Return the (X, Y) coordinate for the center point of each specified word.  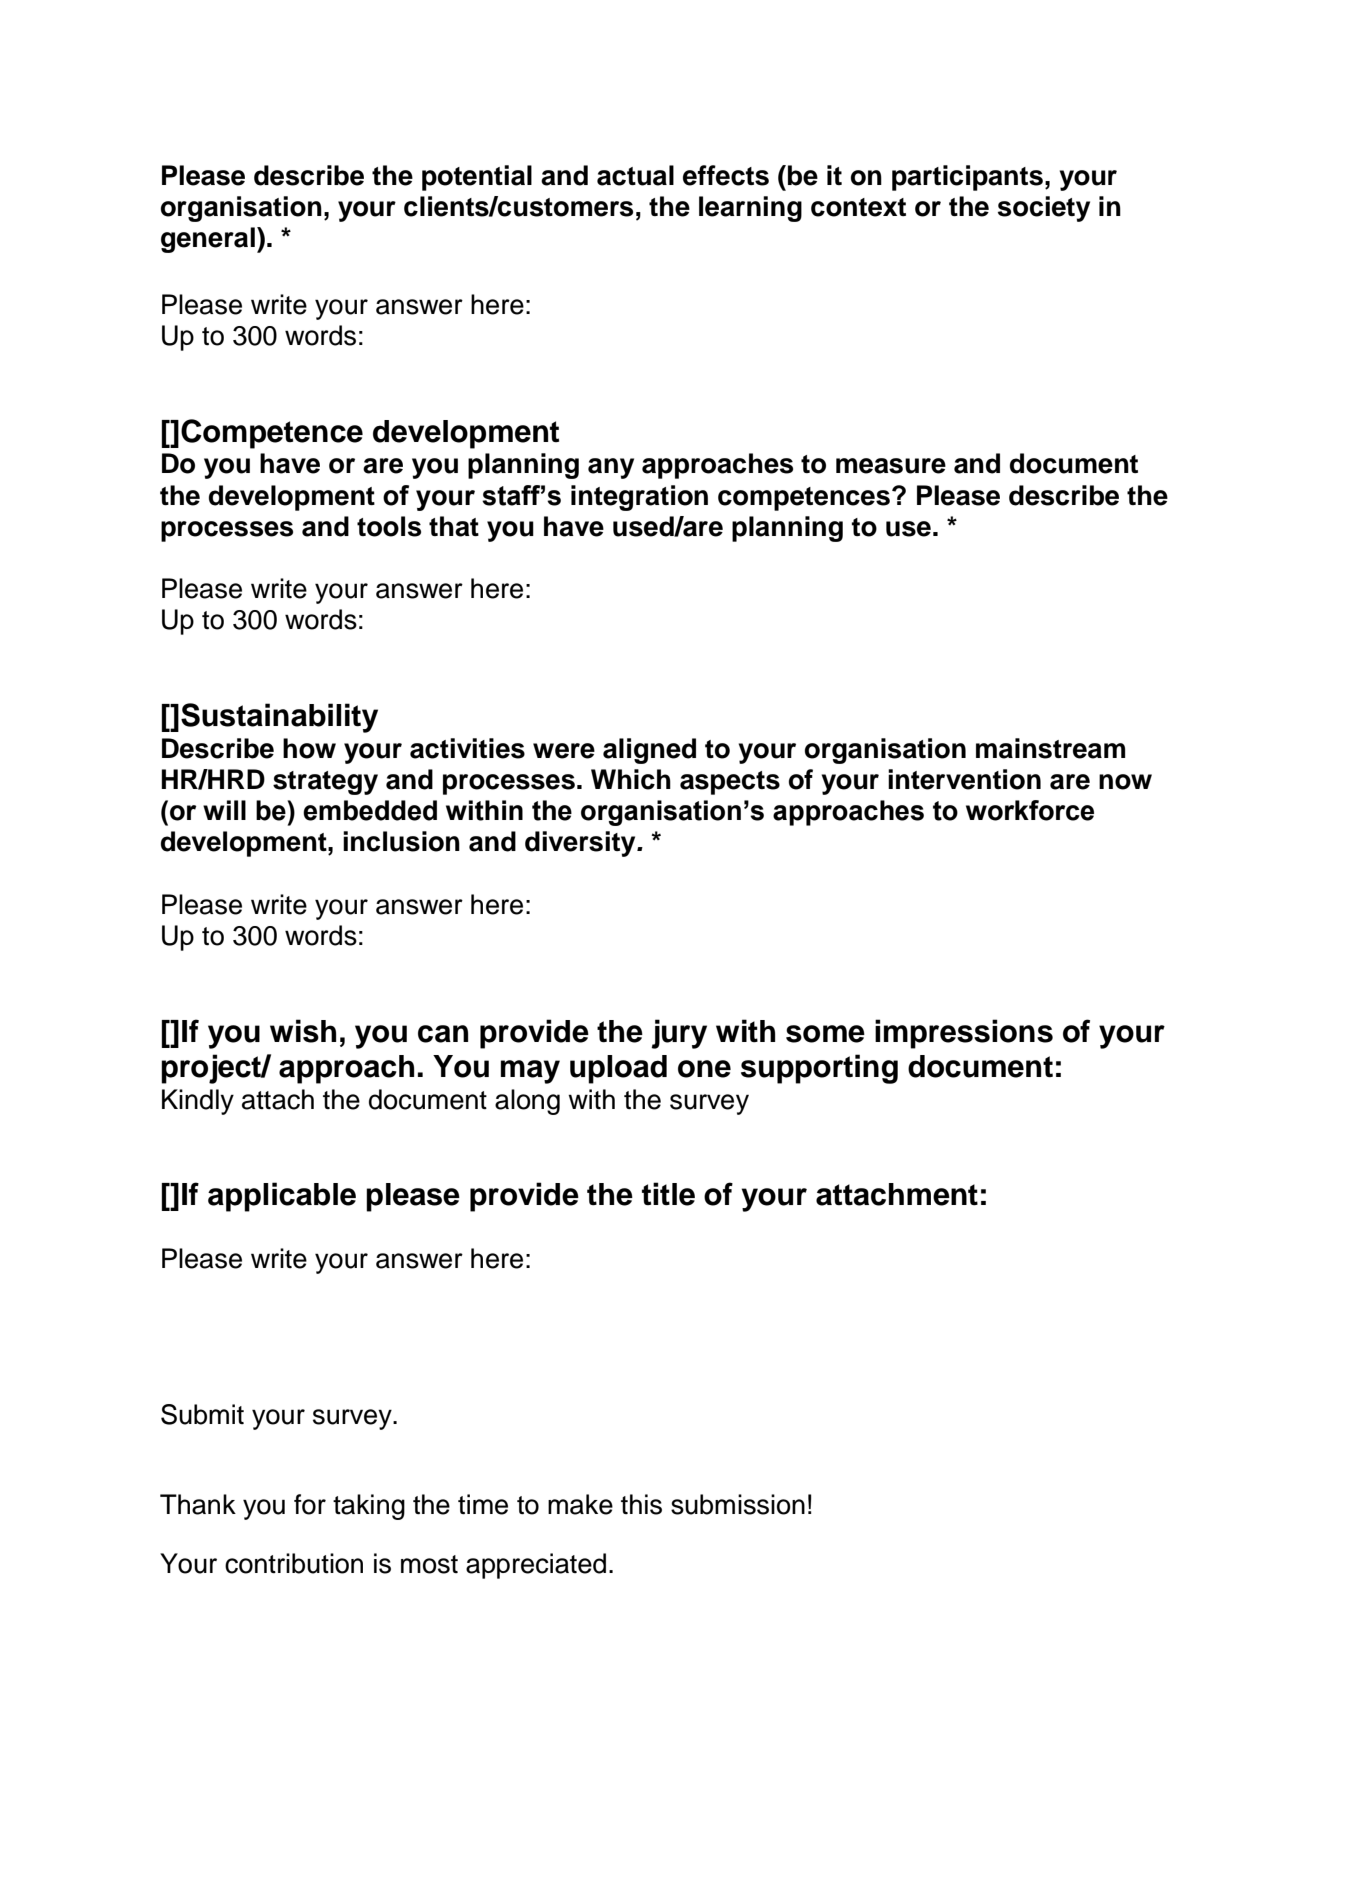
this (641, 1504)
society (1044, 209)
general (208, 240)
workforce (1030, 810)
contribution (294, 1563)
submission (738, 1504)
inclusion (401, 841)
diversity (581, 844)
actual (635, 175)
